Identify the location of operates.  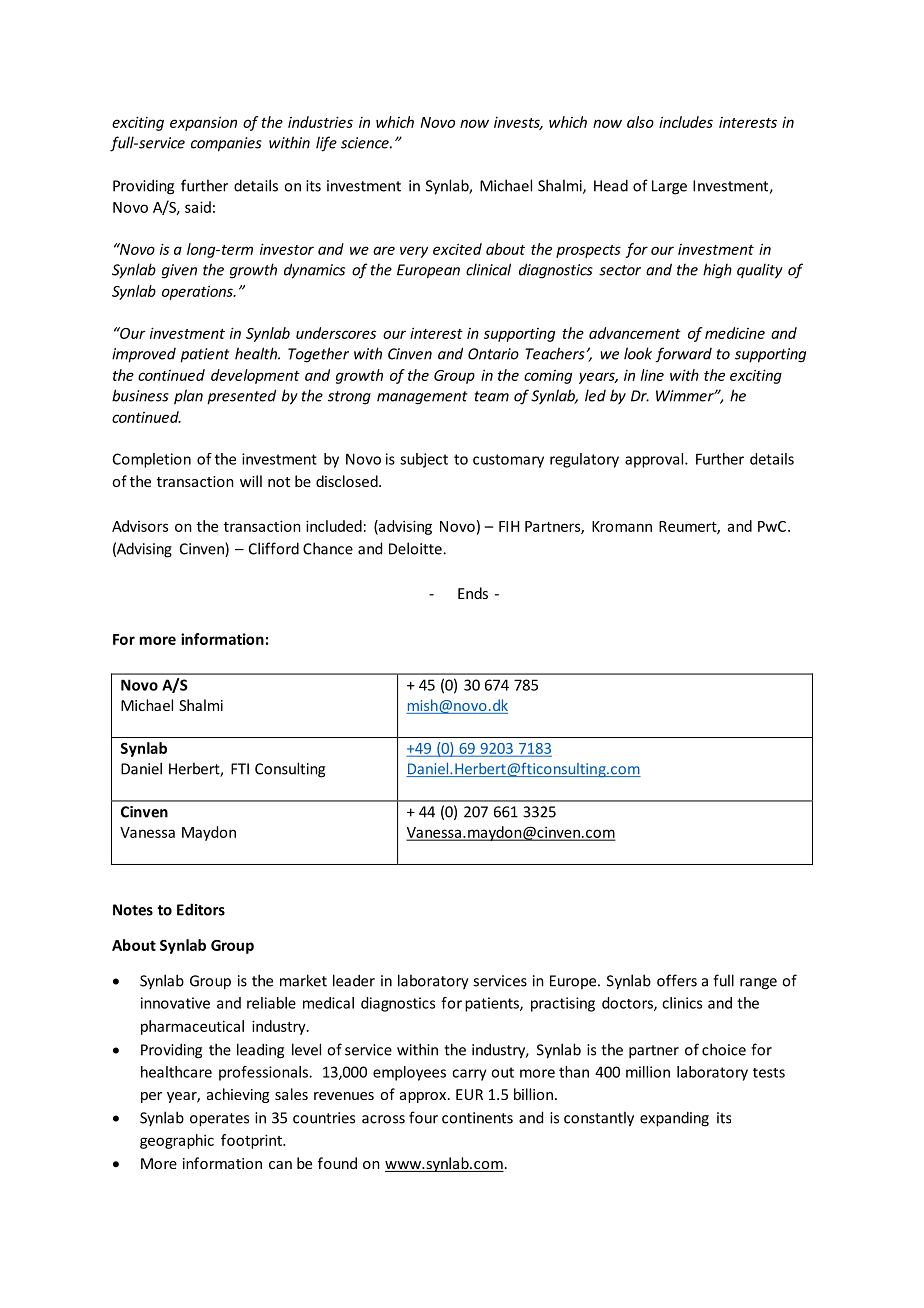
(219, 1120).
